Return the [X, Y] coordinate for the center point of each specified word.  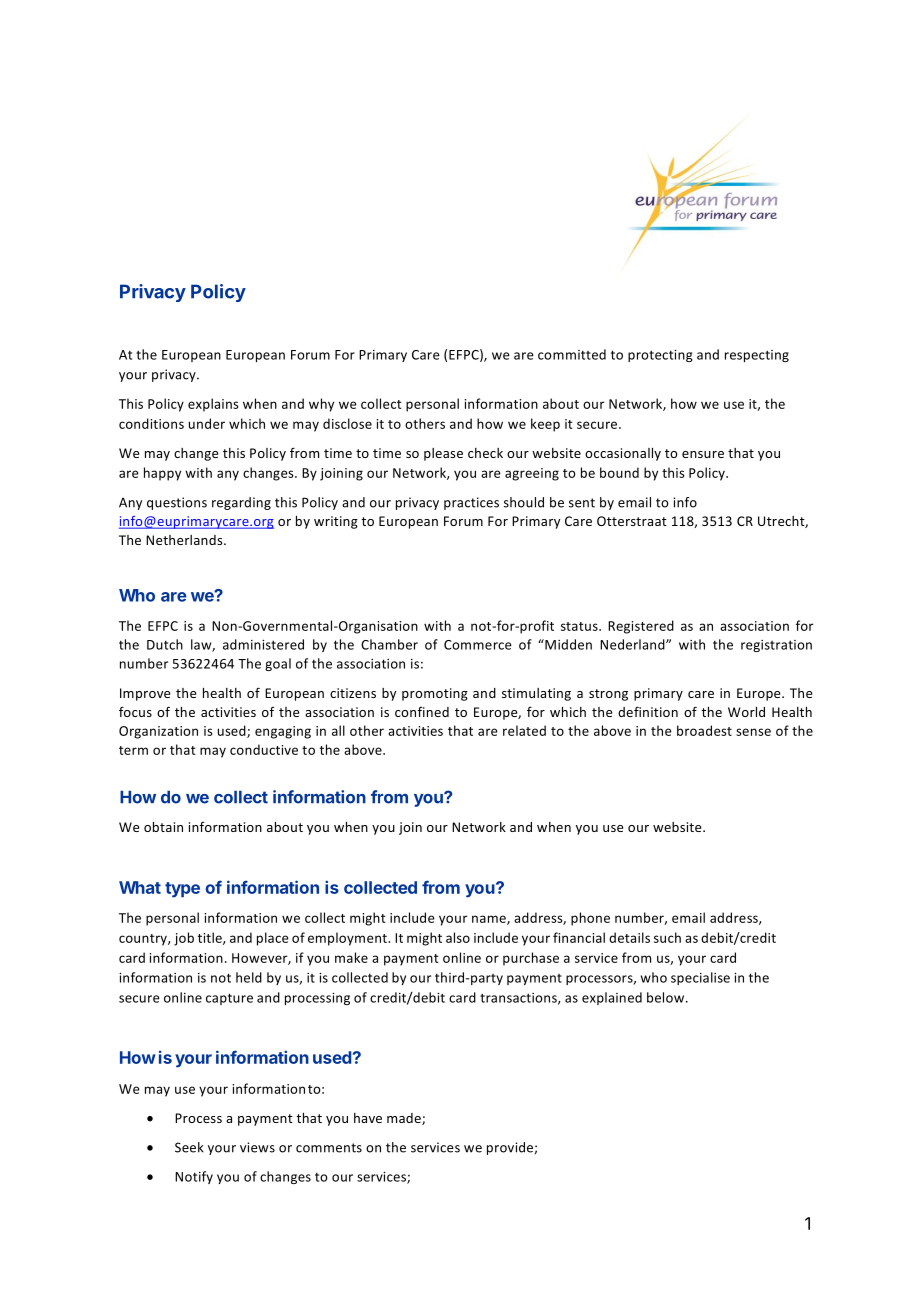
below [667, 997]
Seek [189, 1147]
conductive [264, 749]
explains [213, 405]
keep [545, 425]
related [524, 730]
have [368, 1118]
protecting [660, 356]
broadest [704, 730]
